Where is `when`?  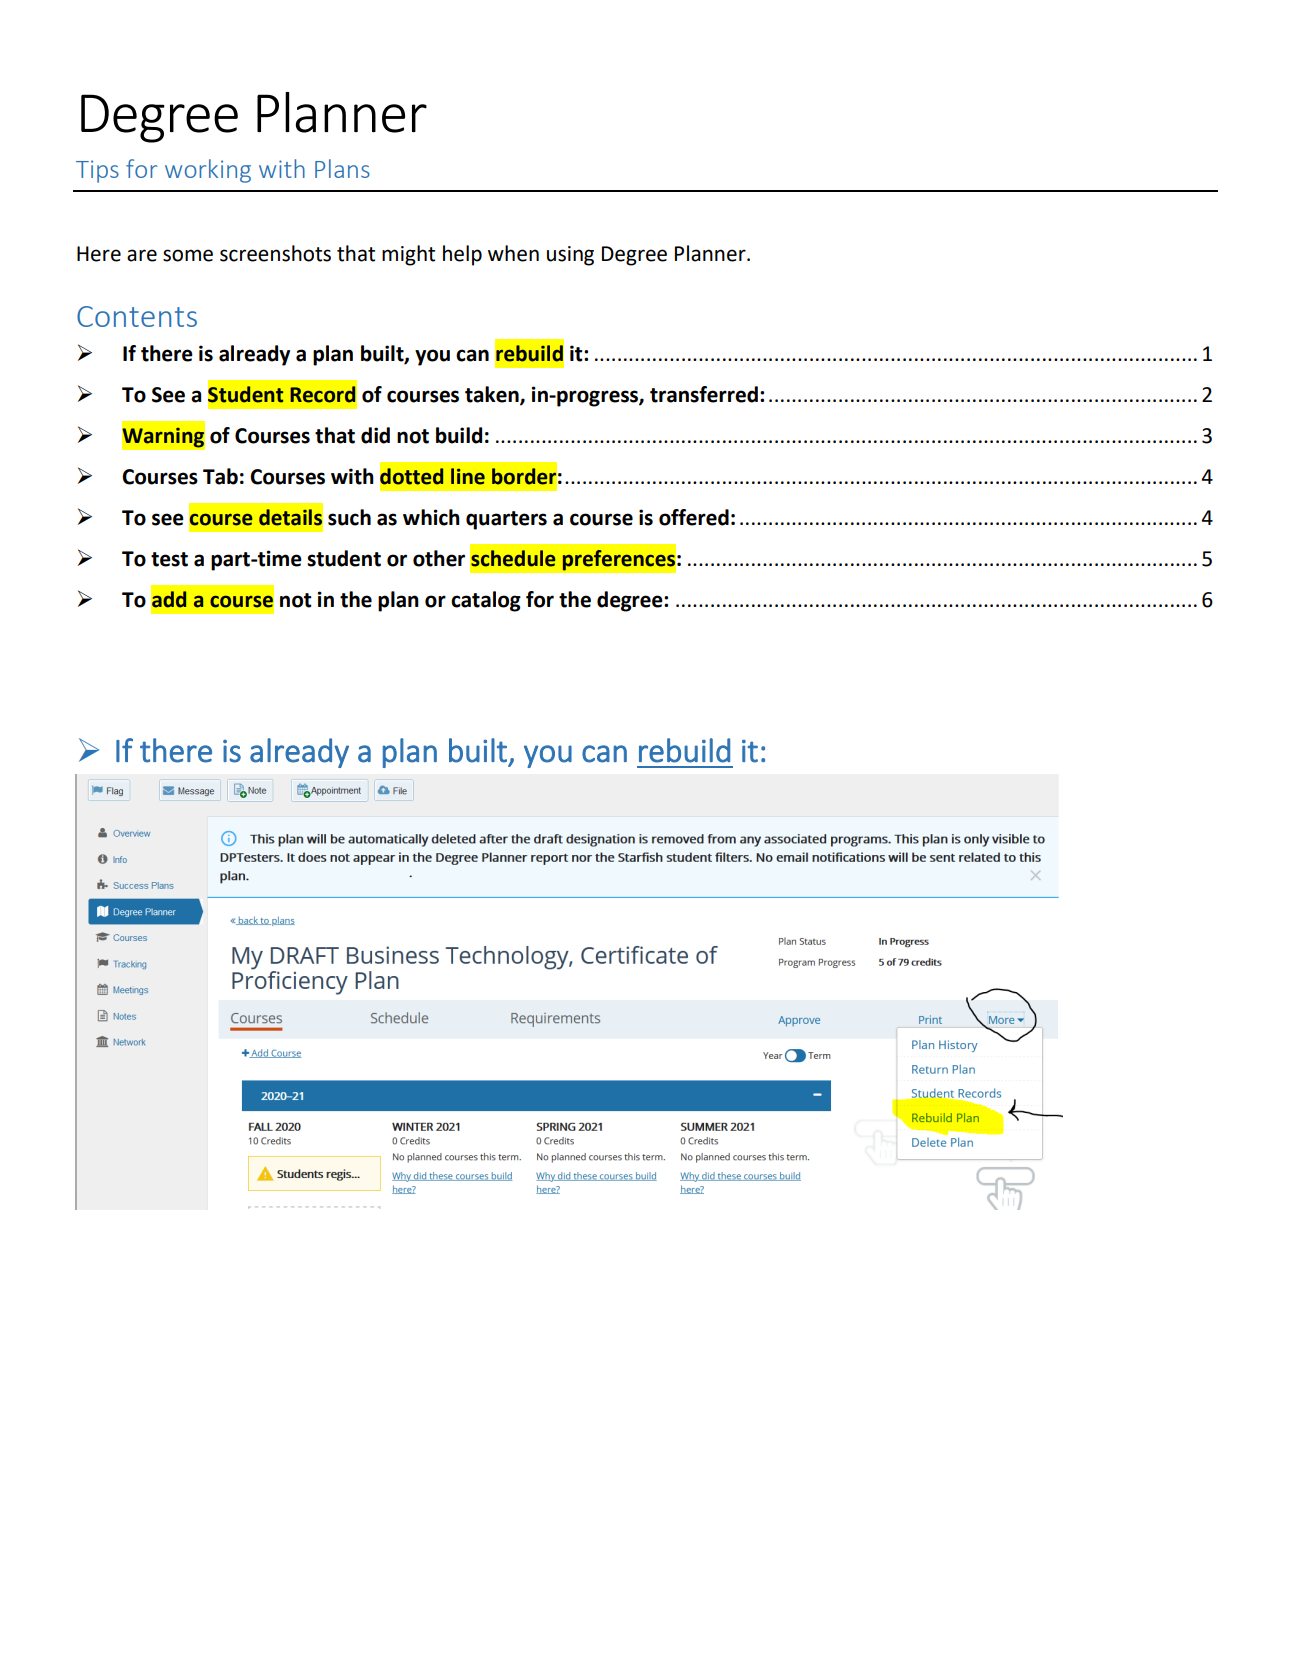 when is located at coordinates (513, 253).
